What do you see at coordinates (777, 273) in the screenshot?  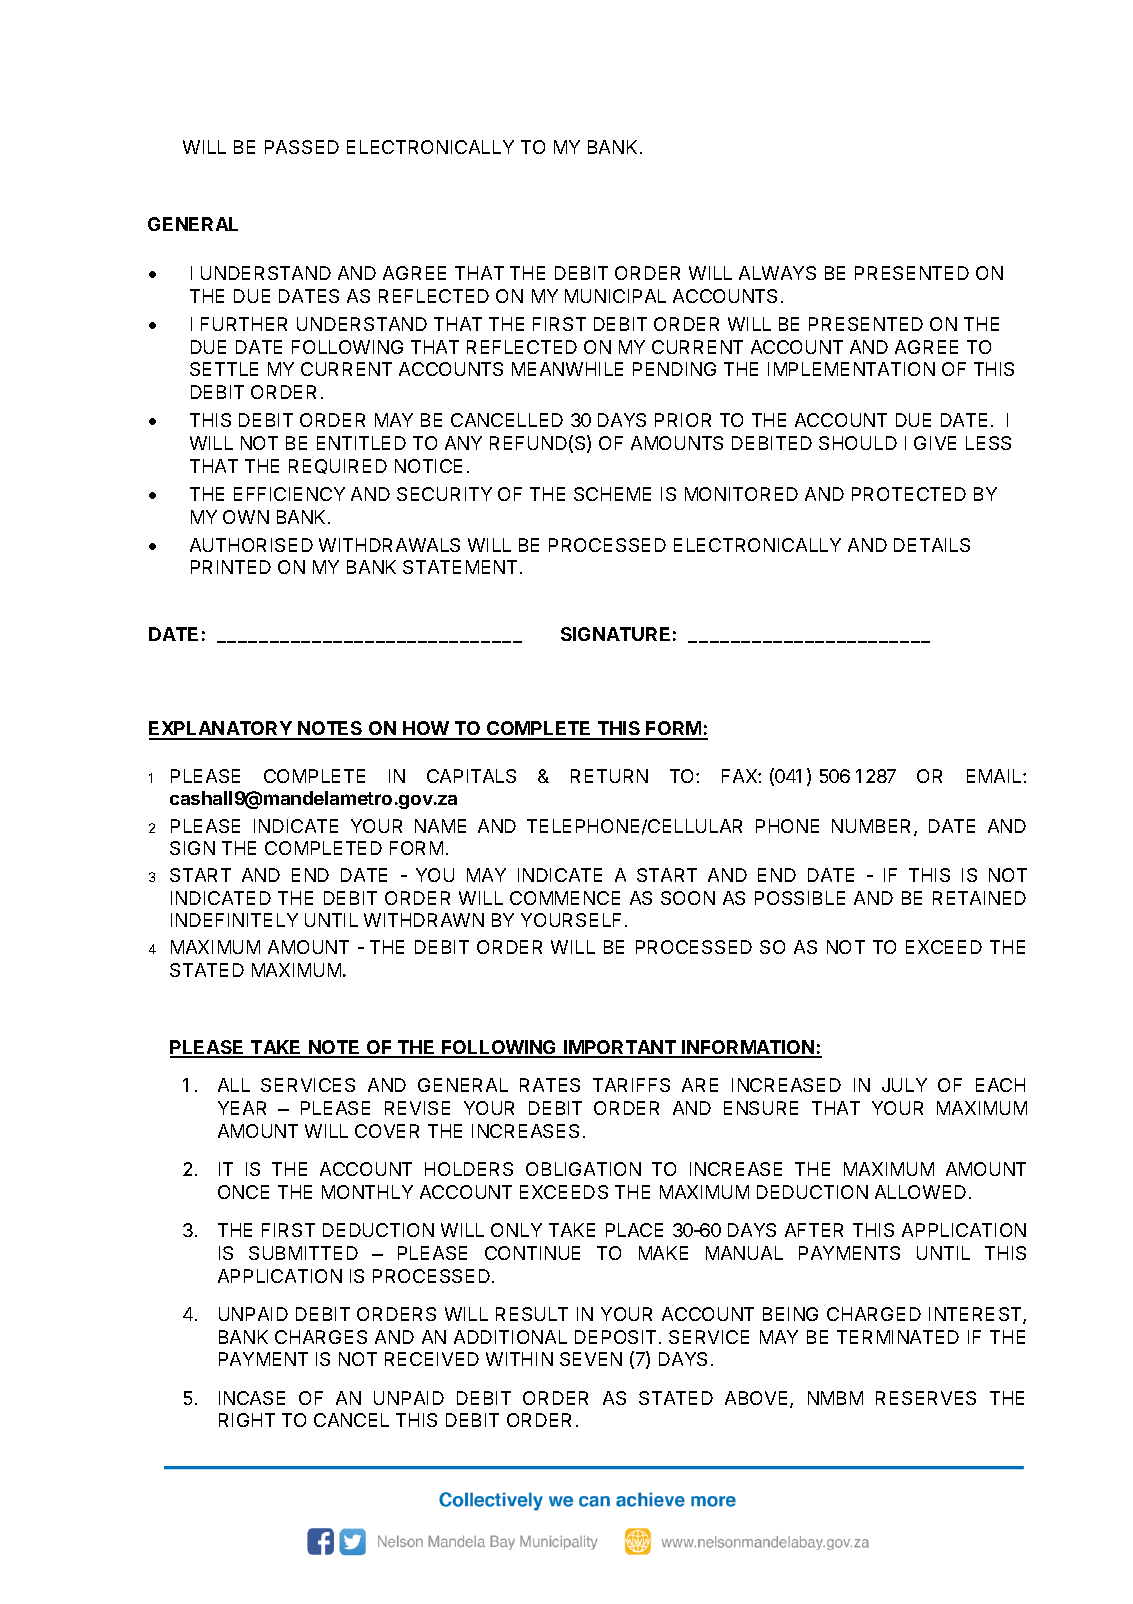 I see `ALWAYS` at bounding box center [777, 273].
